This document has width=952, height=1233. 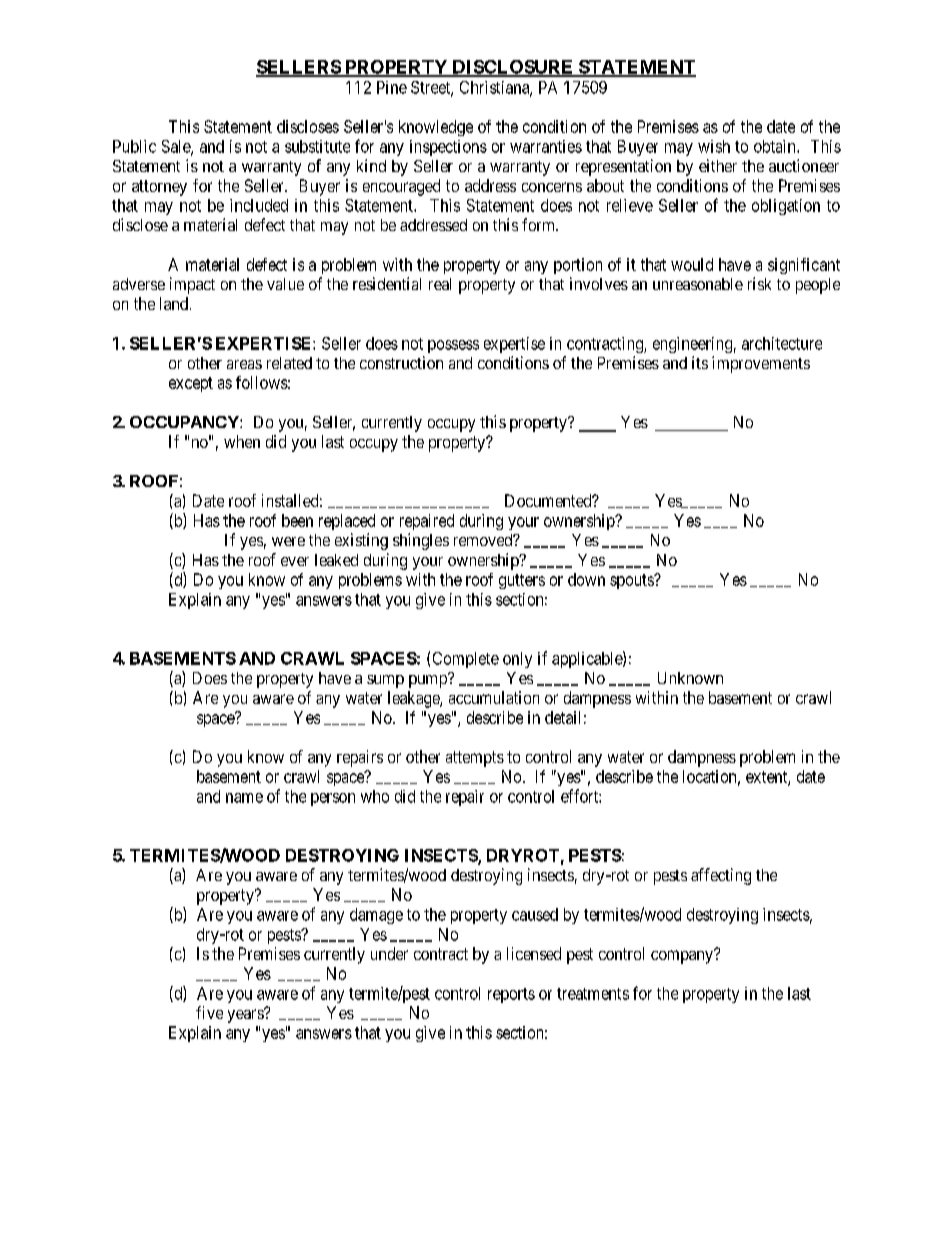 I want to click on wish, so click(x=714, y=146).
